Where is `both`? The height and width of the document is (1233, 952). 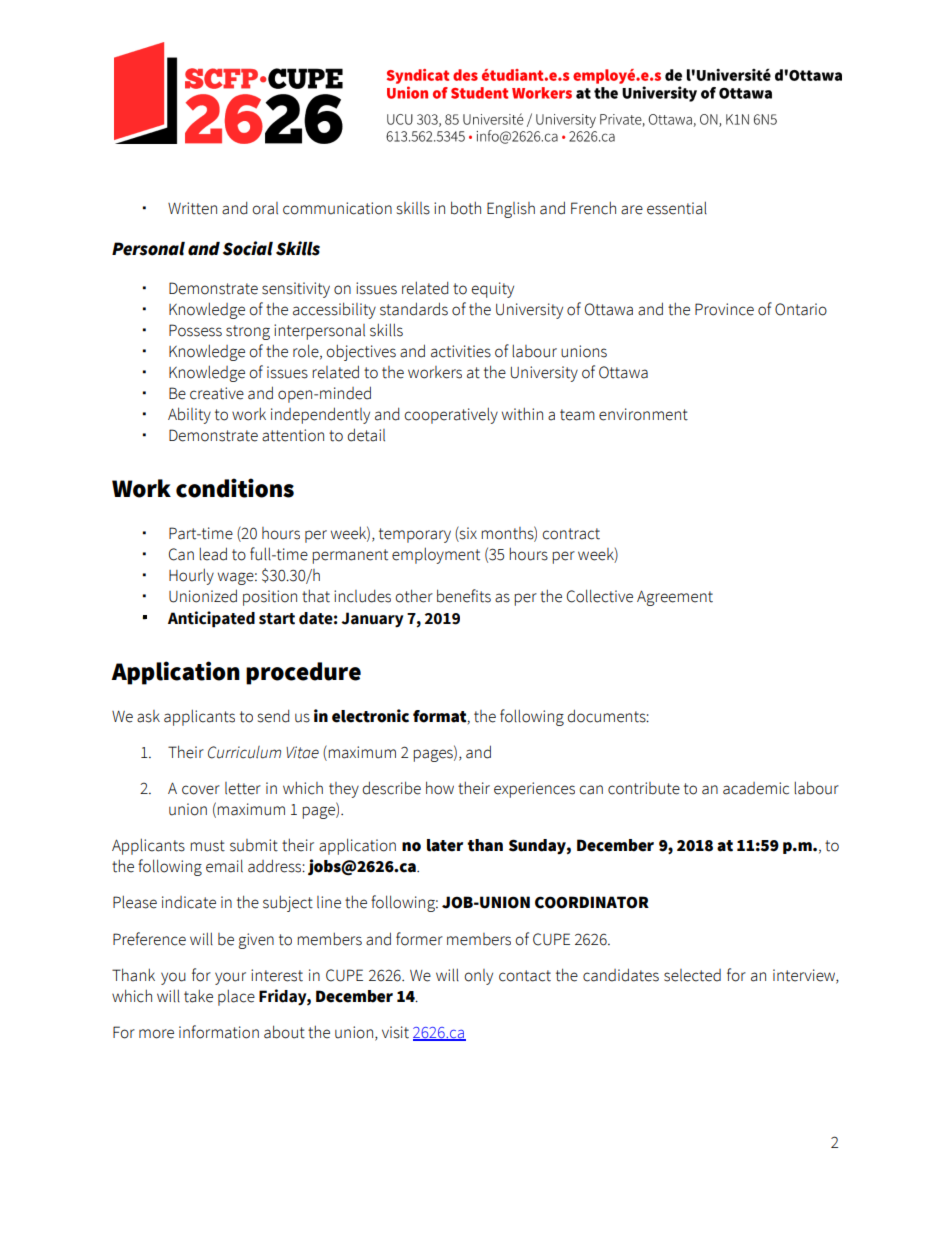 both is located at coordinates (466, 208).
